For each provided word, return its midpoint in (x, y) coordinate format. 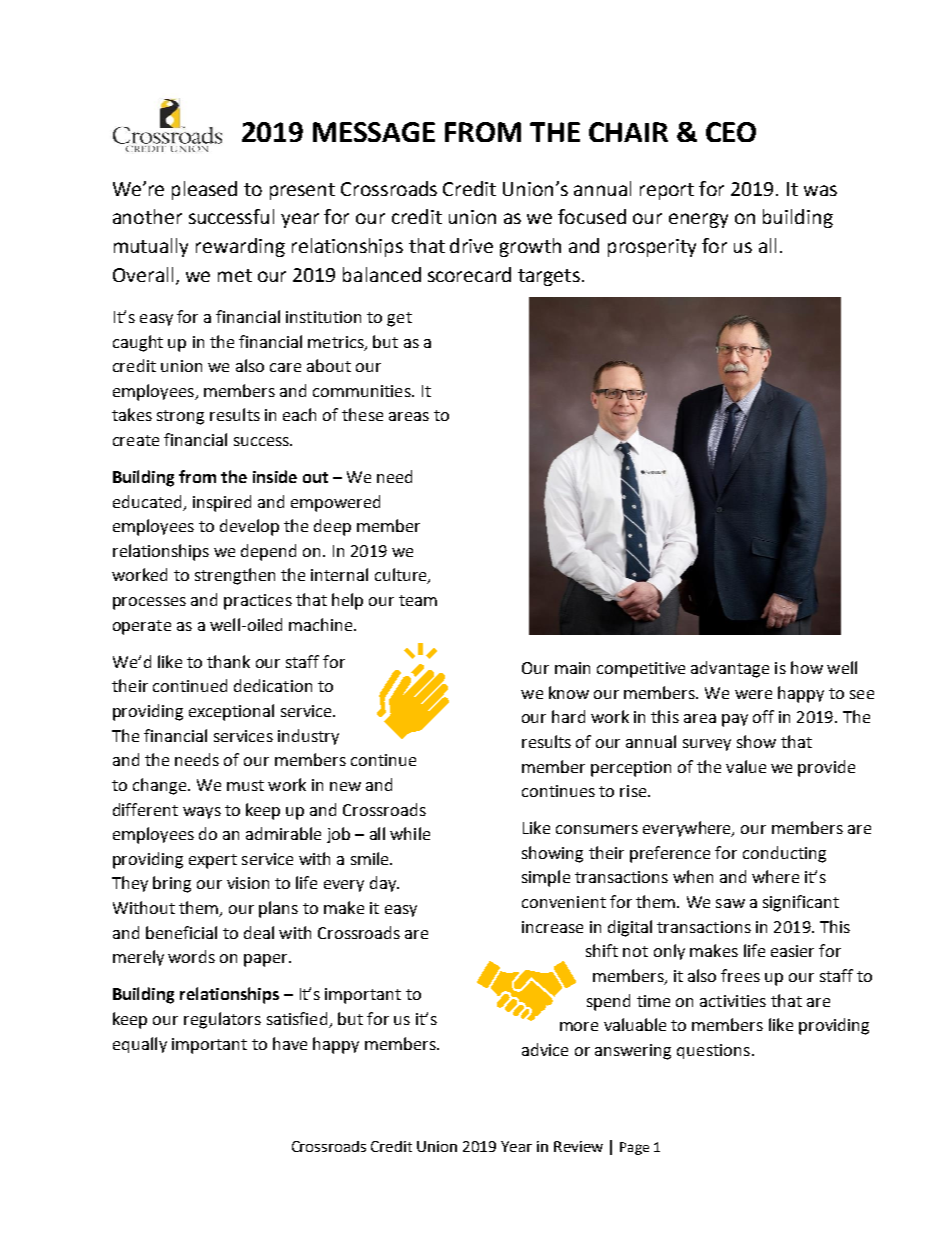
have (290, 1043)
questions (713, 1051)
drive (471, 245)
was (820, 190)
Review (578, 1146)
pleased (204, 190)
